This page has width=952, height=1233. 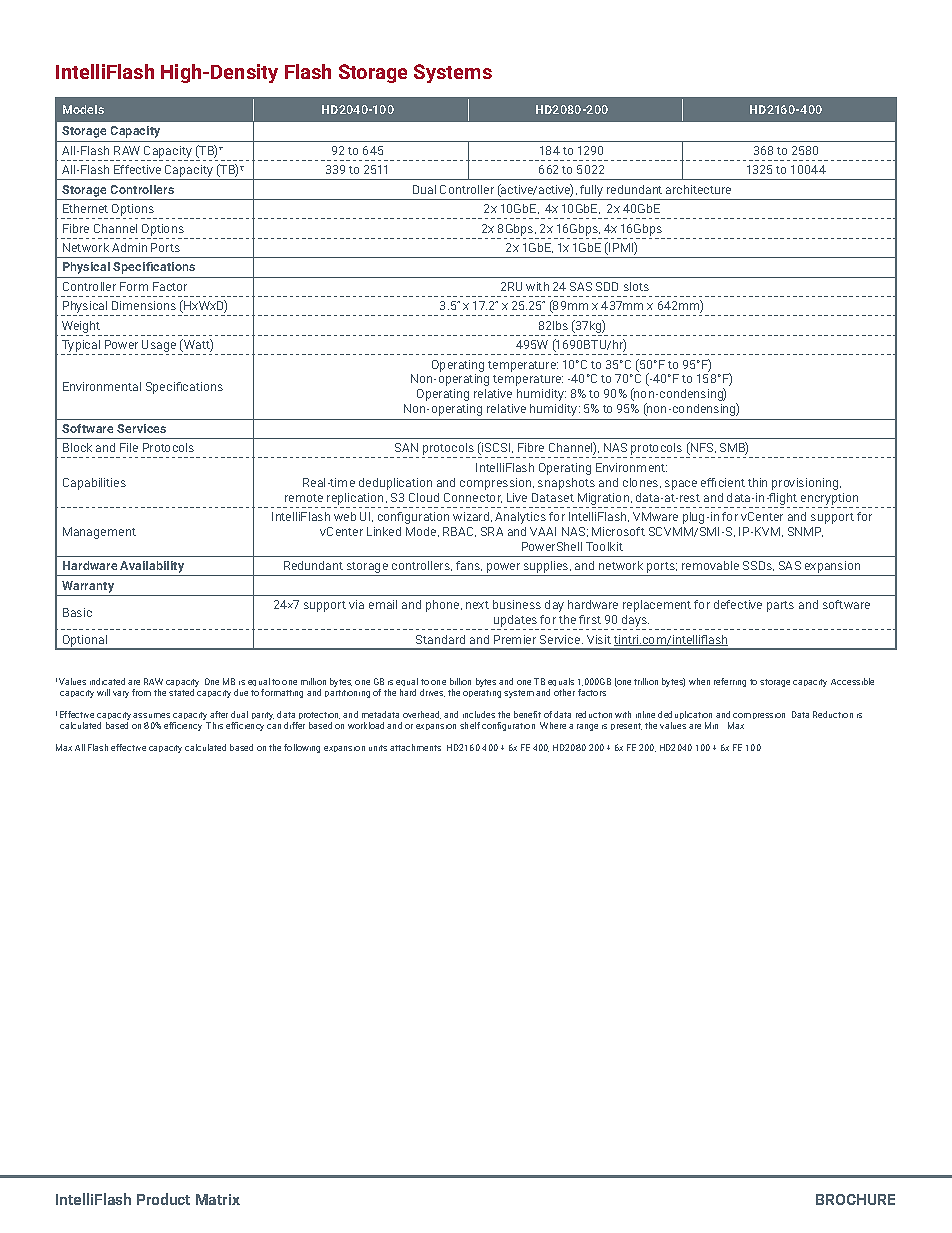 I want to click on SAN, so click(x=406, y=447).
